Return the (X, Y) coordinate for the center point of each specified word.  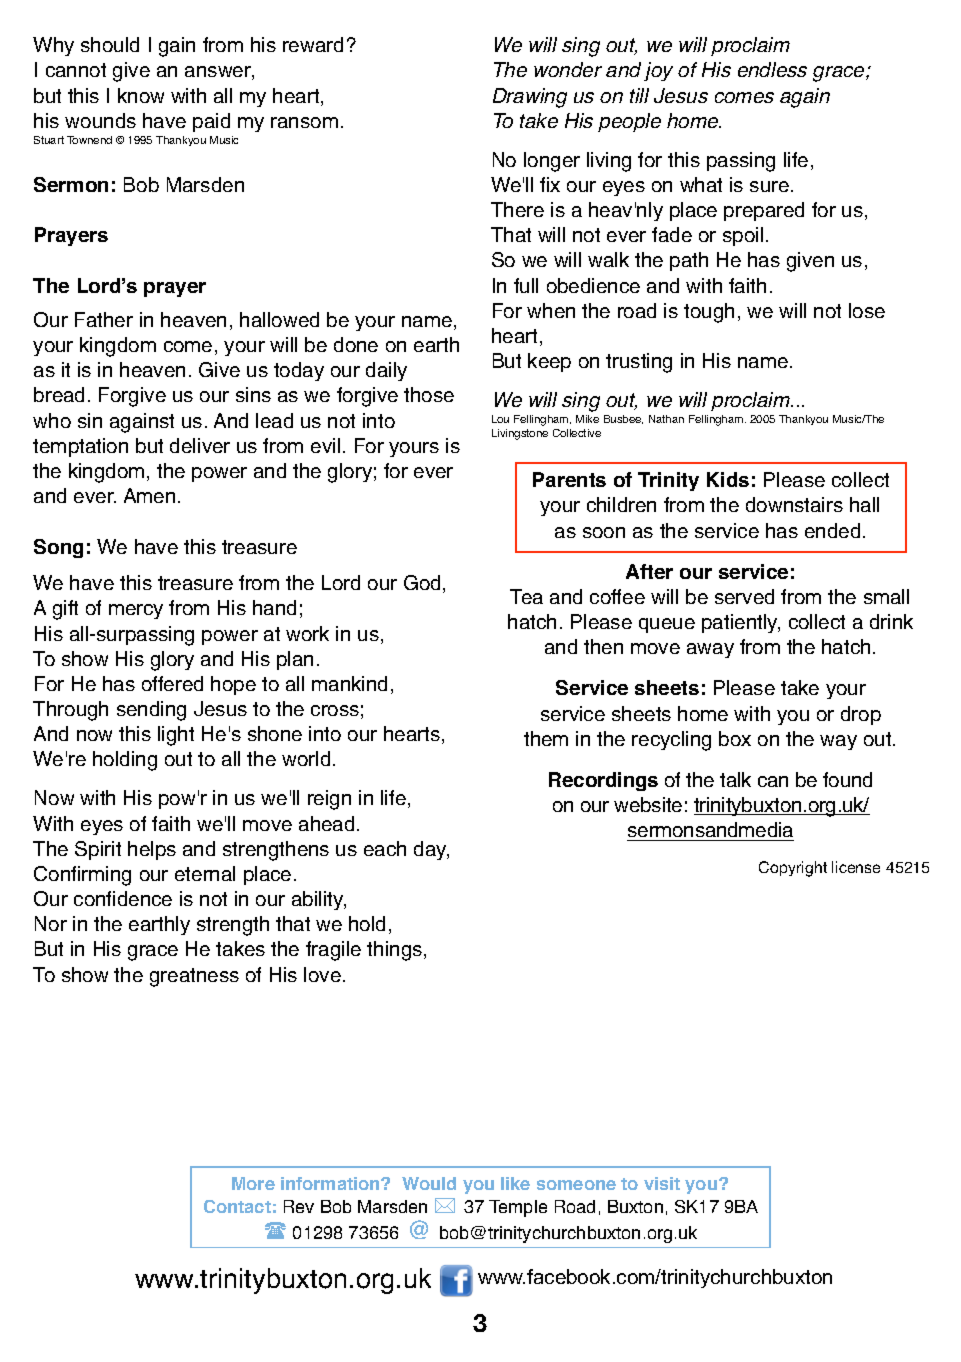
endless (772, 69)
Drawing (530, 98)
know (141, 95)
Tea (526, 596)
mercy (136, 611)
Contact (237, 1206)
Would (429, 1183)
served (744, 596)
